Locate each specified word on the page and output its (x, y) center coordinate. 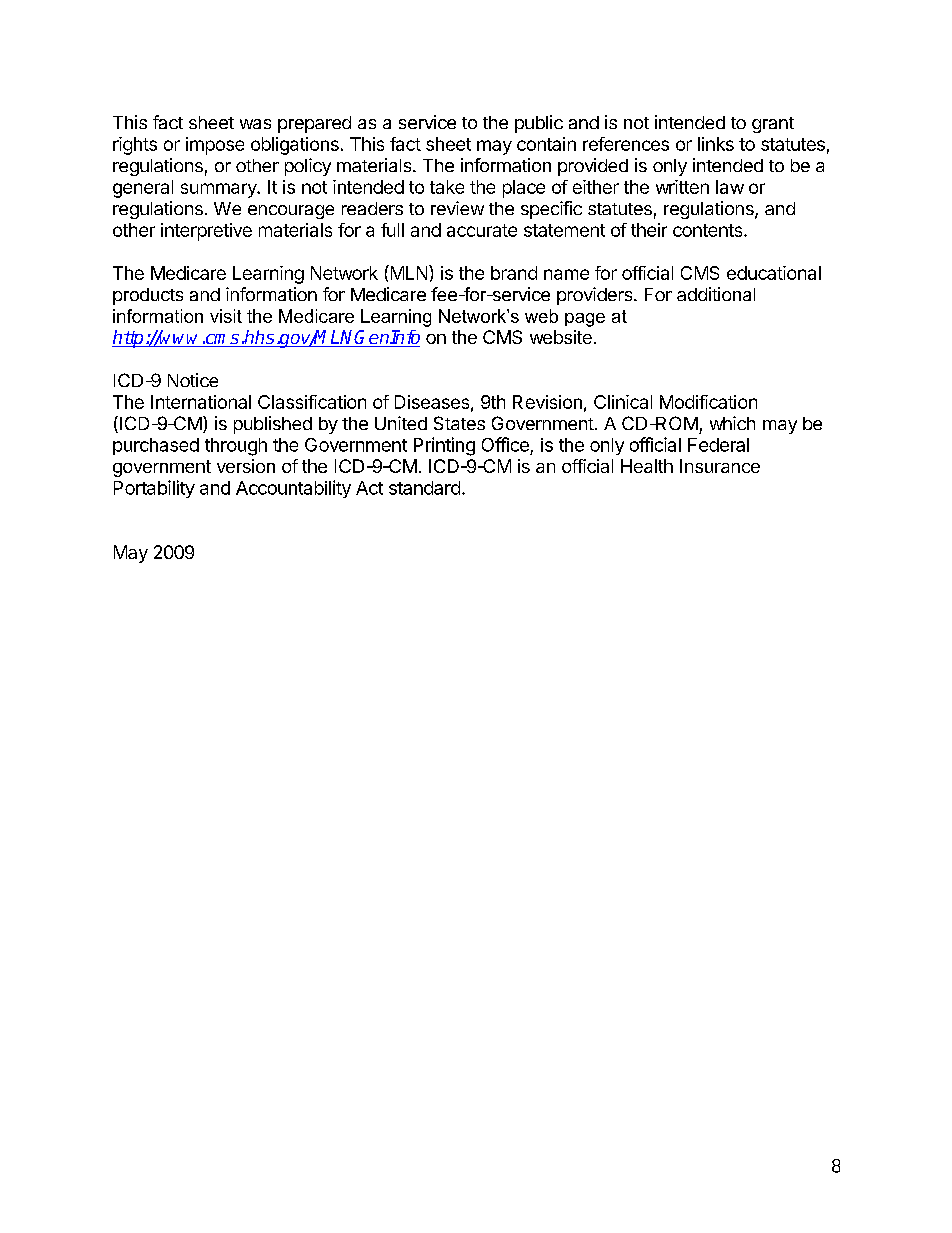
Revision (547, 402)
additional (716, 294)
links (716, 144)
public (539, 124)
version (246, 466)
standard (424, 488)
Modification (708, 402)
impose (215, 146)
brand (514, 273)
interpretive (206, 232)
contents (709, 230)
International (201, 402)
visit (226, 316)
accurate (482, 230)
